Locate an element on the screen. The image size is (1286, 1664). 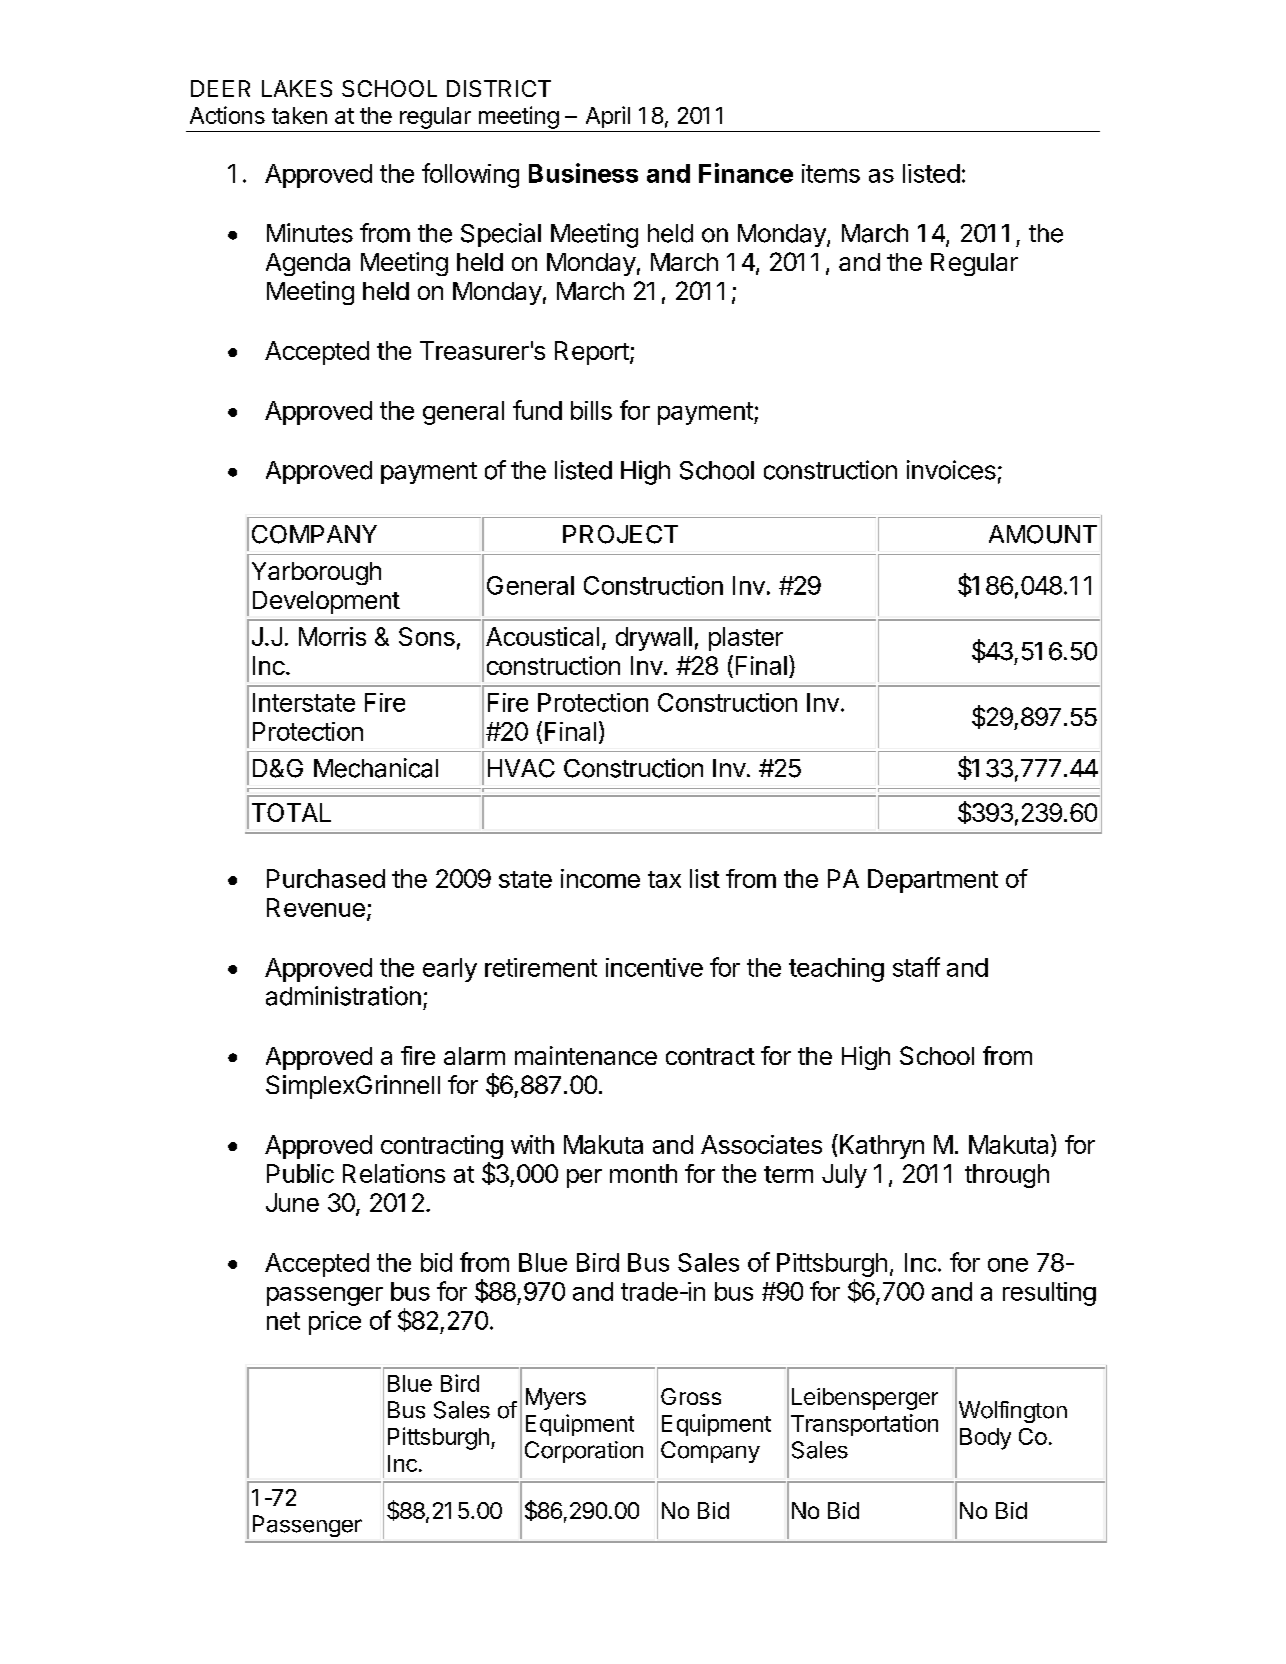
bills is located at coordinates (591, 410).
